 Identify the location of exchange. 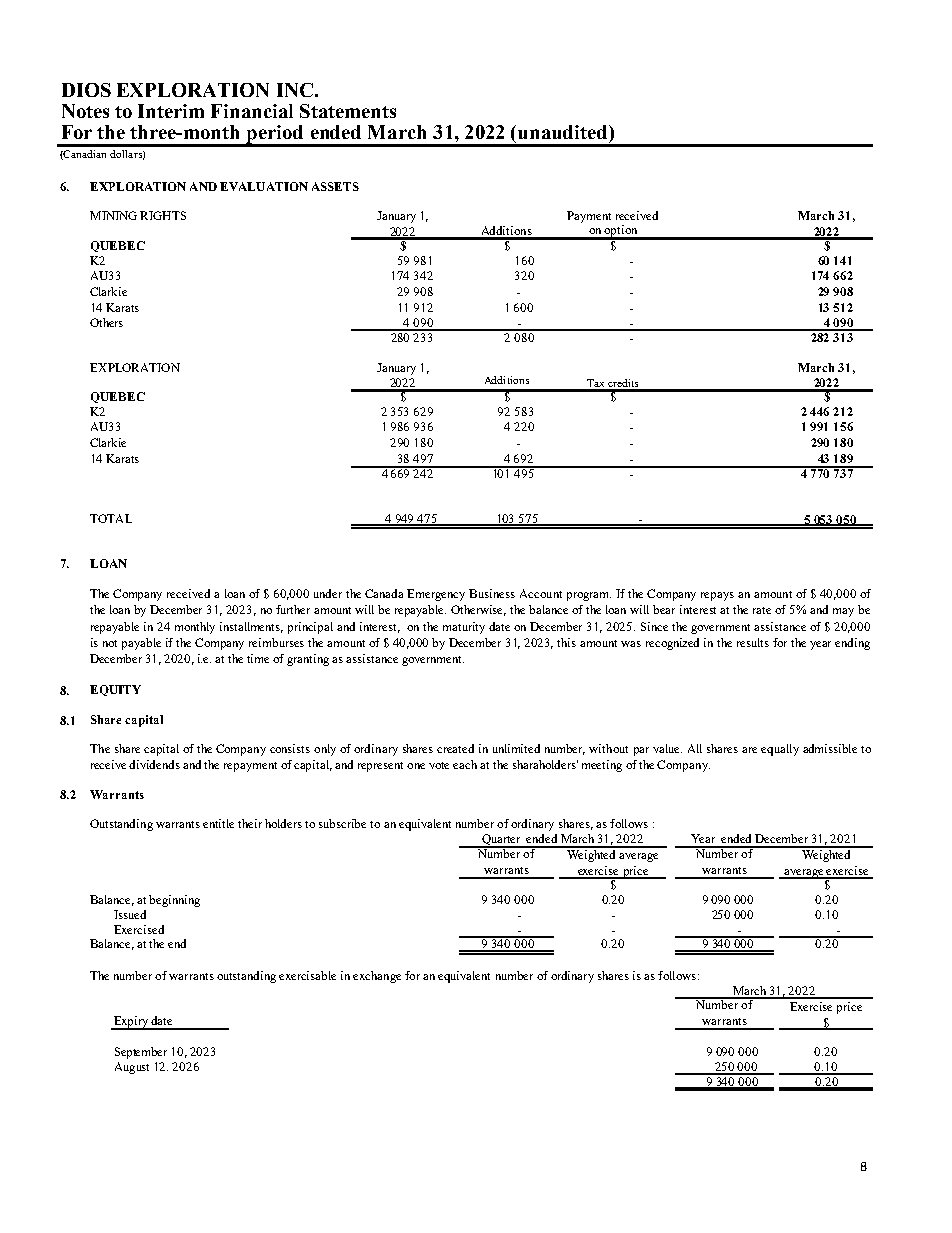
(377, 977).
